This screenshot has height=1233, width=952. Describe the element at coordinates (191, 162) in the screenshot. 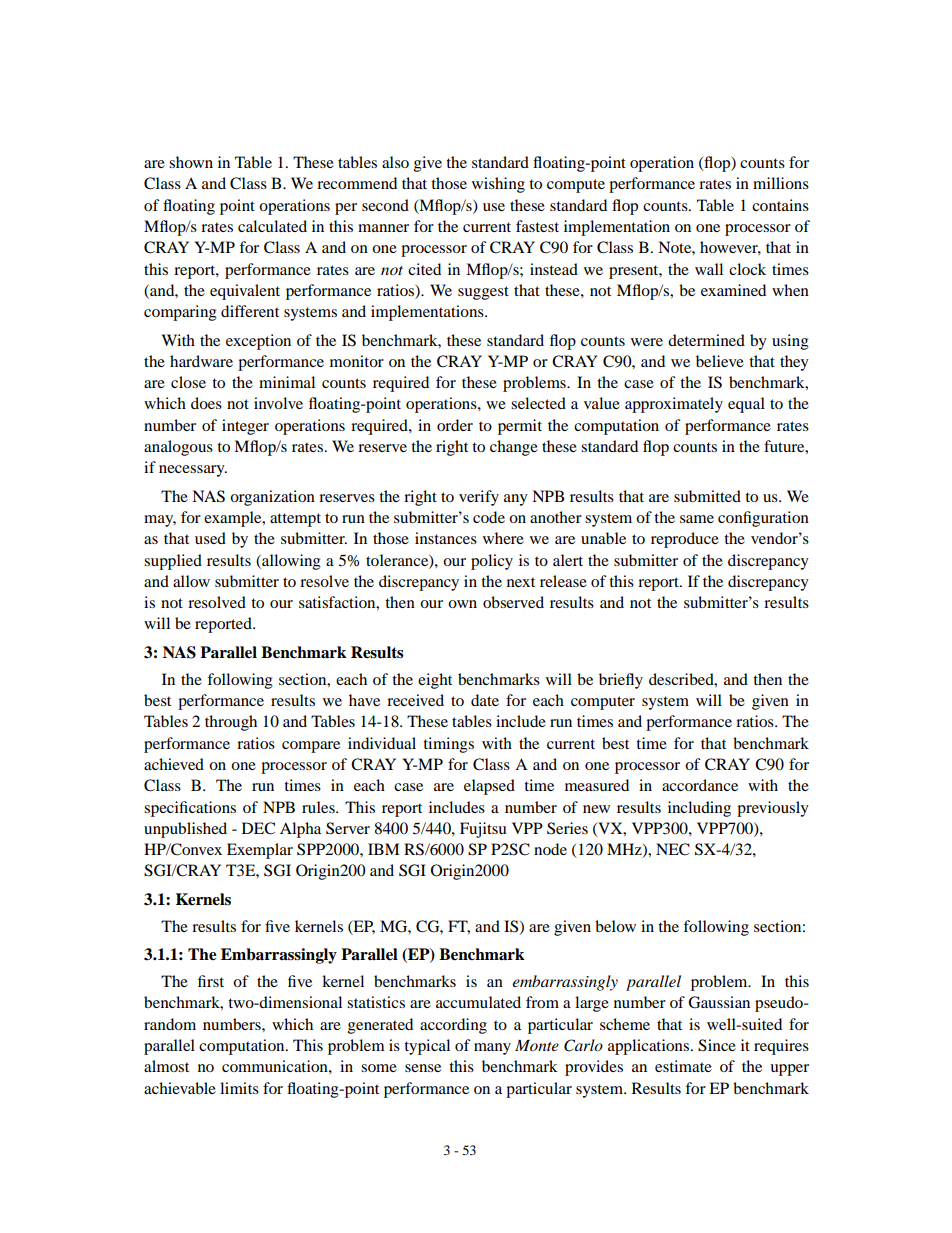

I see `shown` at that location.
